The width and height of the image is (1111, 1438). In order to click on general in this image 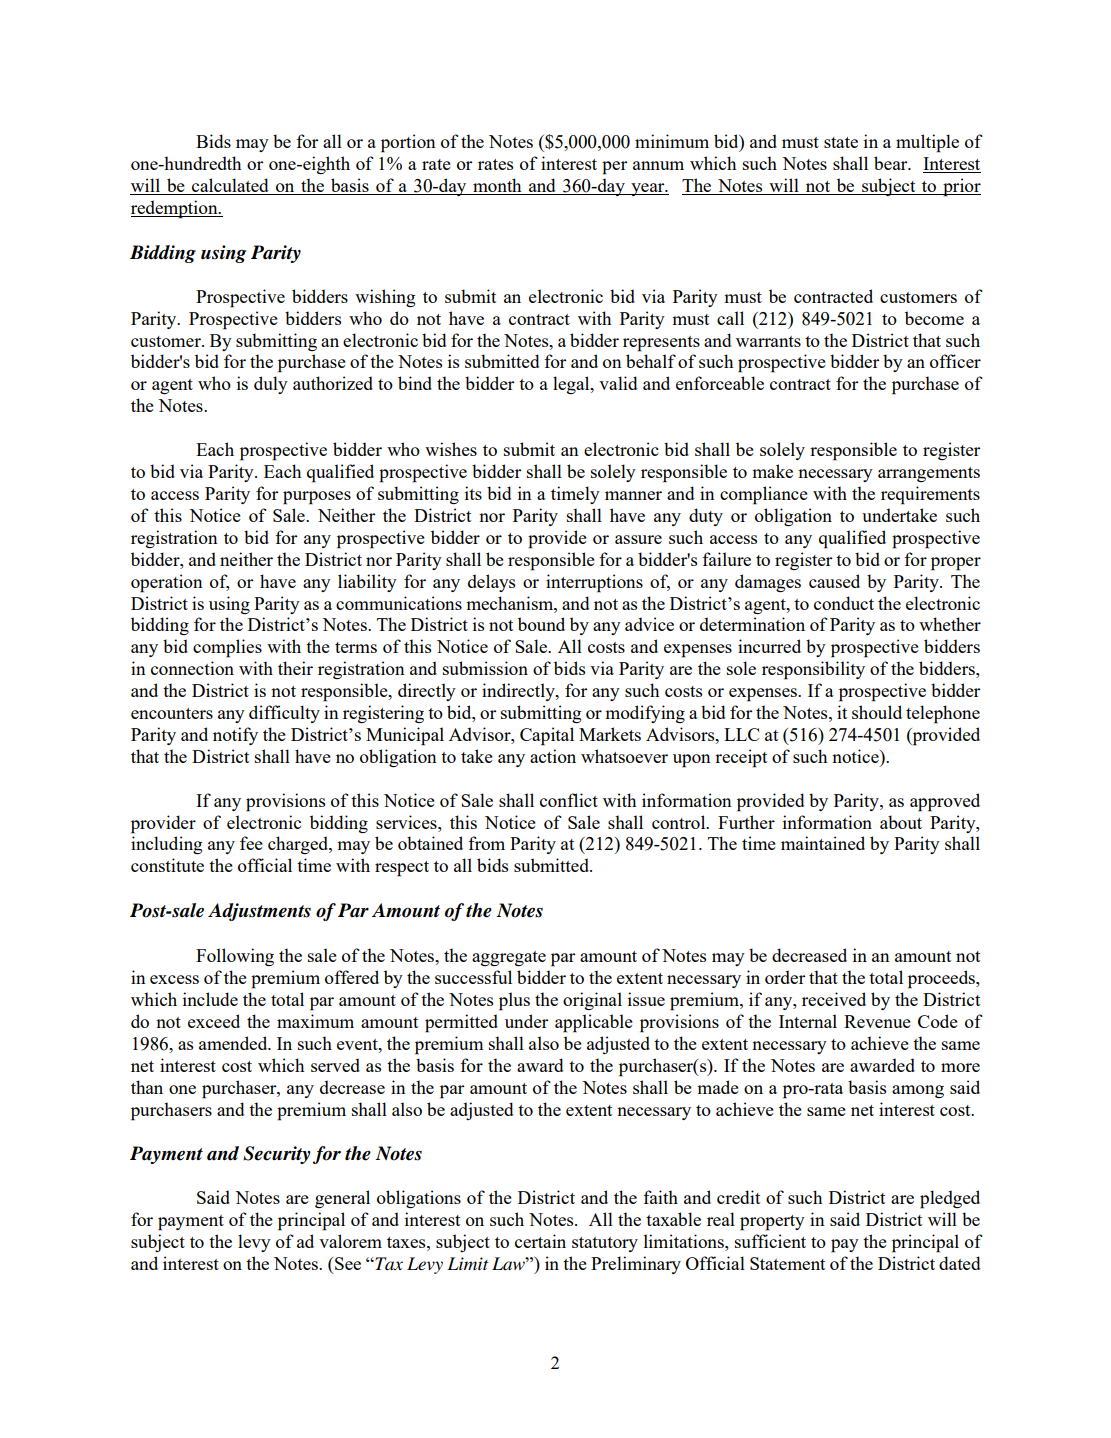, I will do `click(342, 1199)`.
